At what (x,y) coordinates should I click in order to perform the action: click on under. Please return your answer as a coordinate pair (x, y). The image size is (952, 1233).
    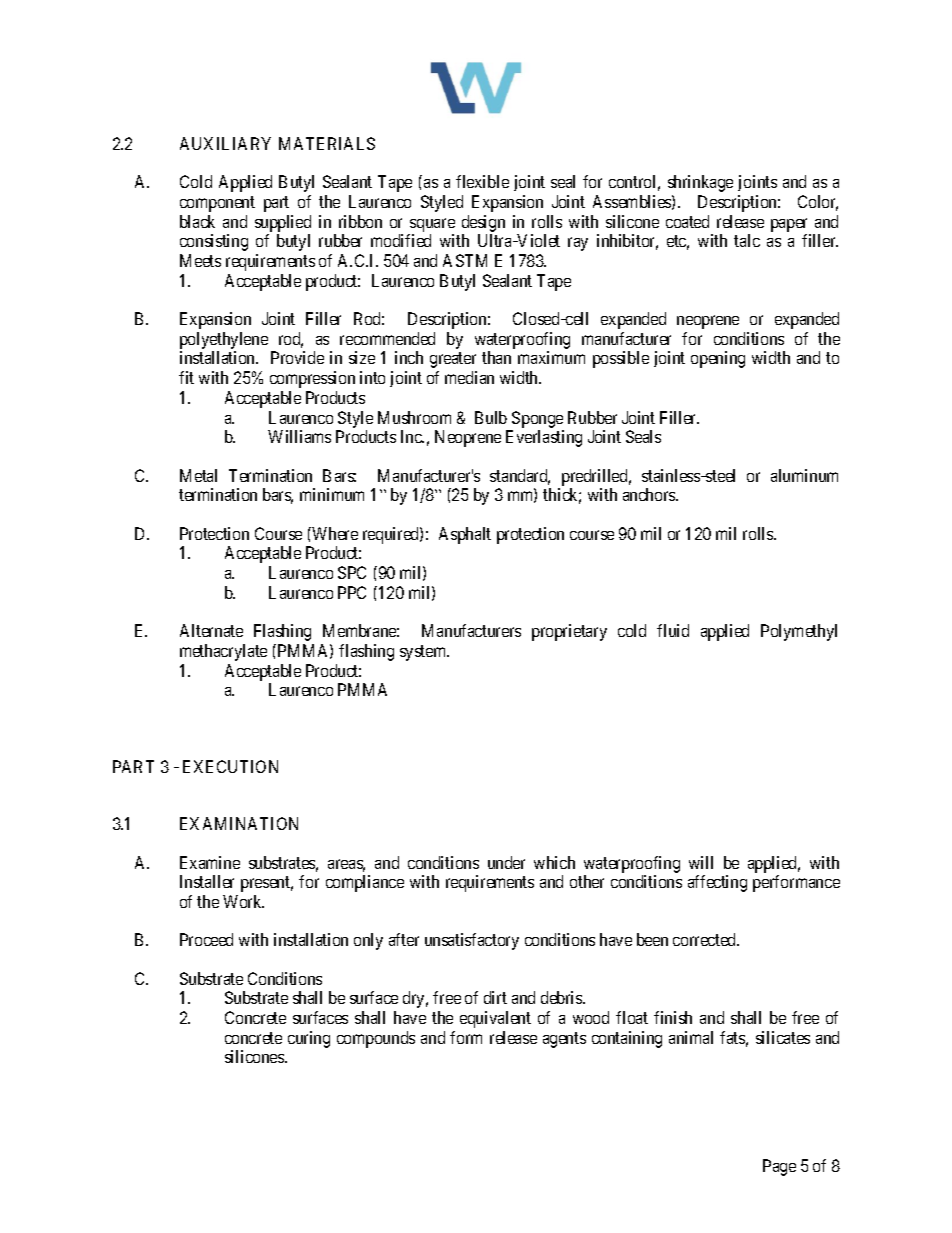
    Looking at the image, I should click on (506, 862).
